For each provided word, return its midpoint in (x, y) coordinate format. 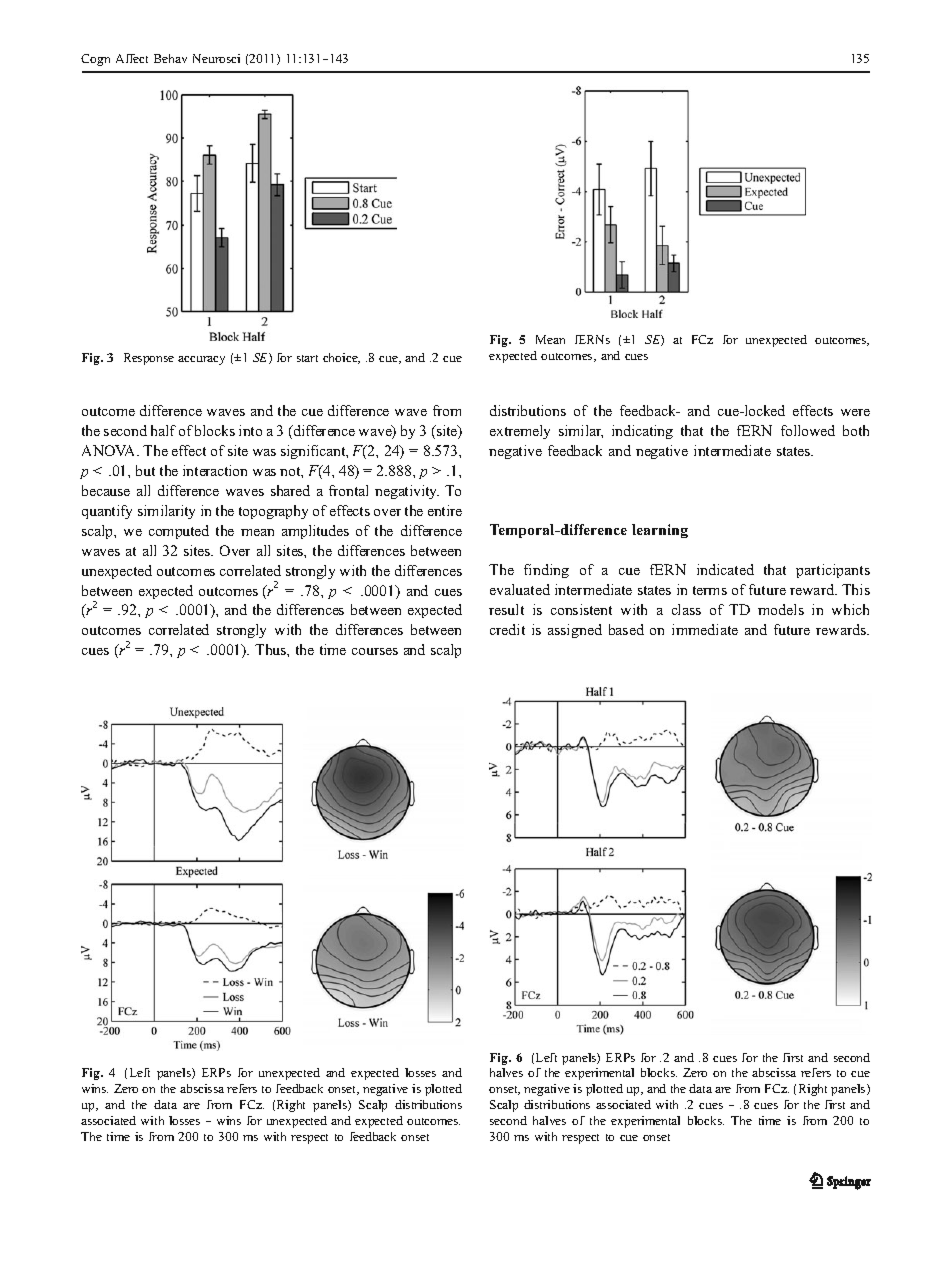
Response (149, 359)
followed (808, 430)
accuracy (201, 360)
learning (660, 531)
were (855, 412)
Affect (132, 58)
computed (179, 532)
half (163, 430)
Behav (170, 58)
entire (445, 510)
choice (341, 358)
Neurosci (216, 58)
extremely (520, 432)
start (307, 358)
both (856, 430)
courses (375, 651)
